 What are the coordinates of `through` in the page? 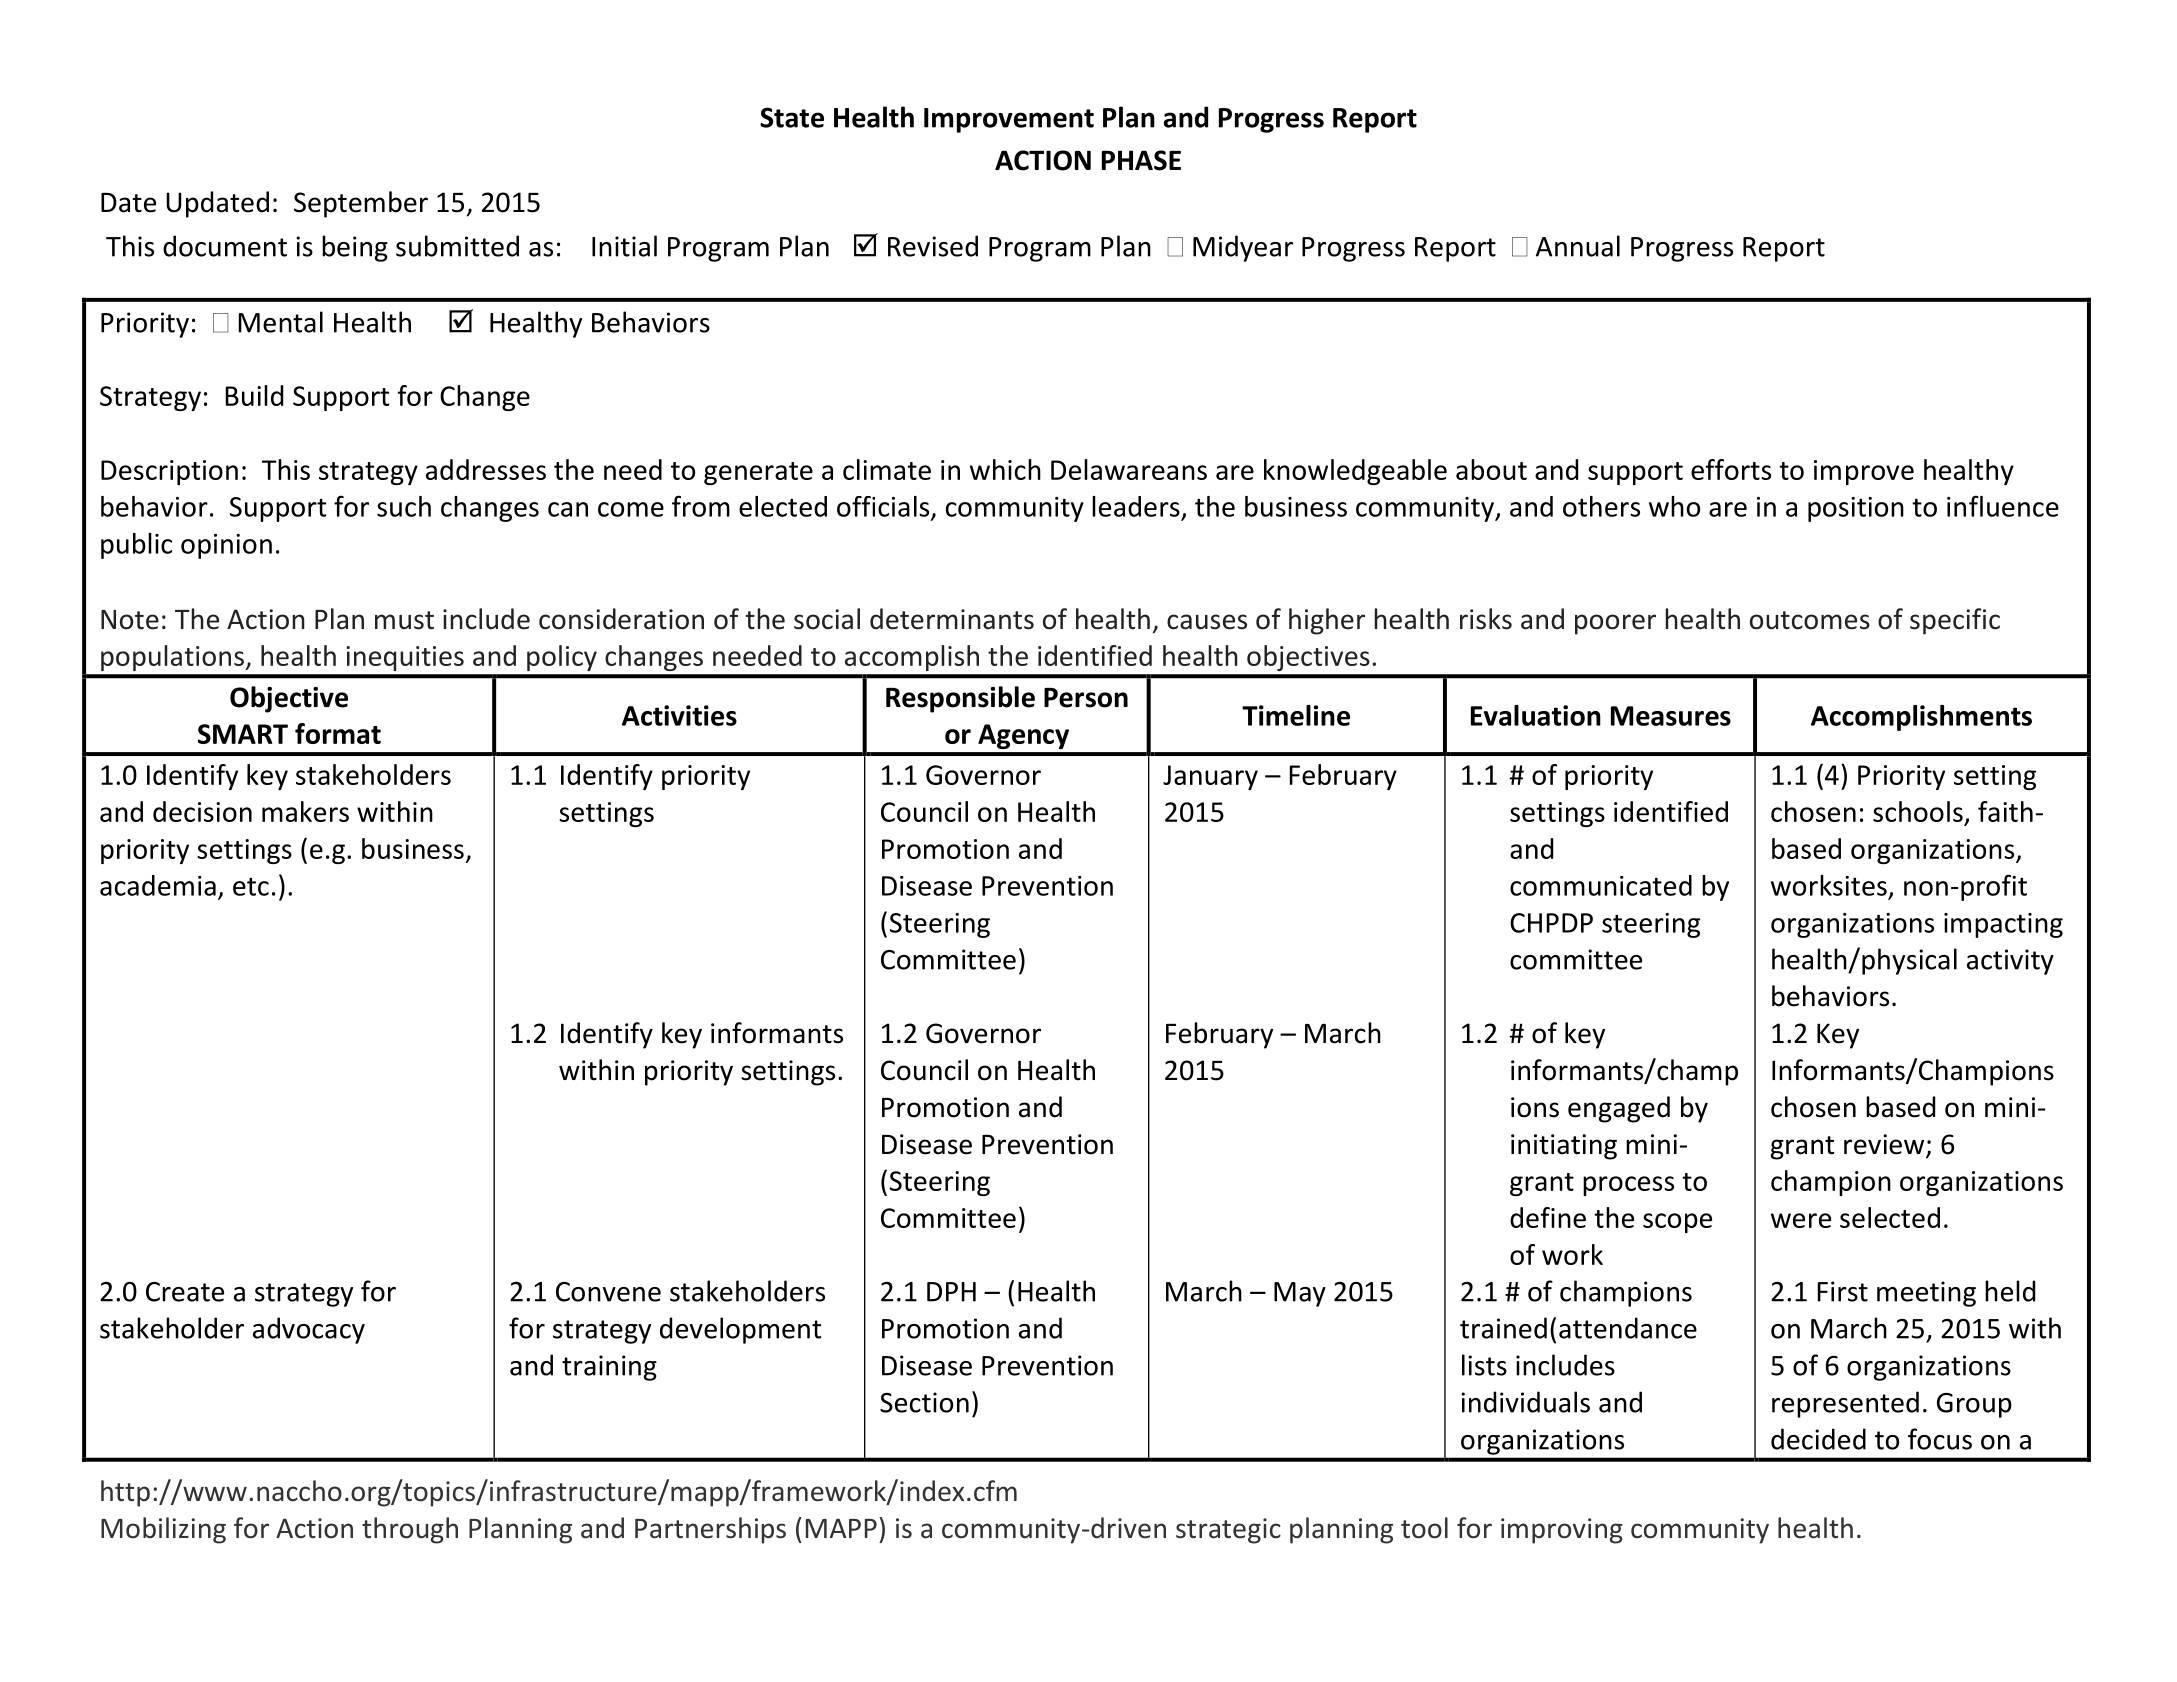 It's located at (410, 1530).
